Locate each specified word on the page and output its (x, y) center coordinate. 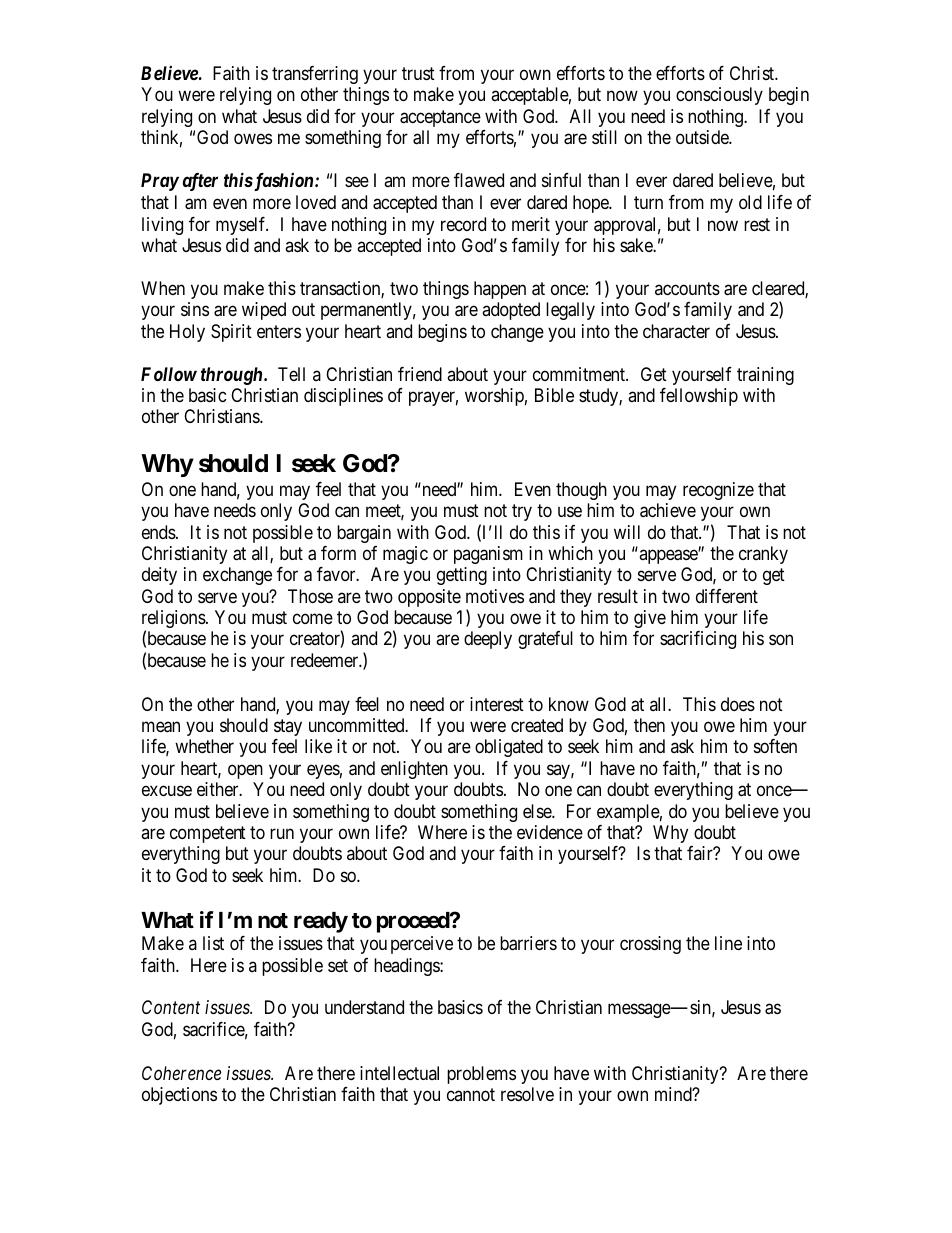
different (727, 596)
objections (179, 1096)
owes (253, 139)
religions (174, 620)
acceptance (440, 118)
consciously (719, 96)
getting (462, 576)
